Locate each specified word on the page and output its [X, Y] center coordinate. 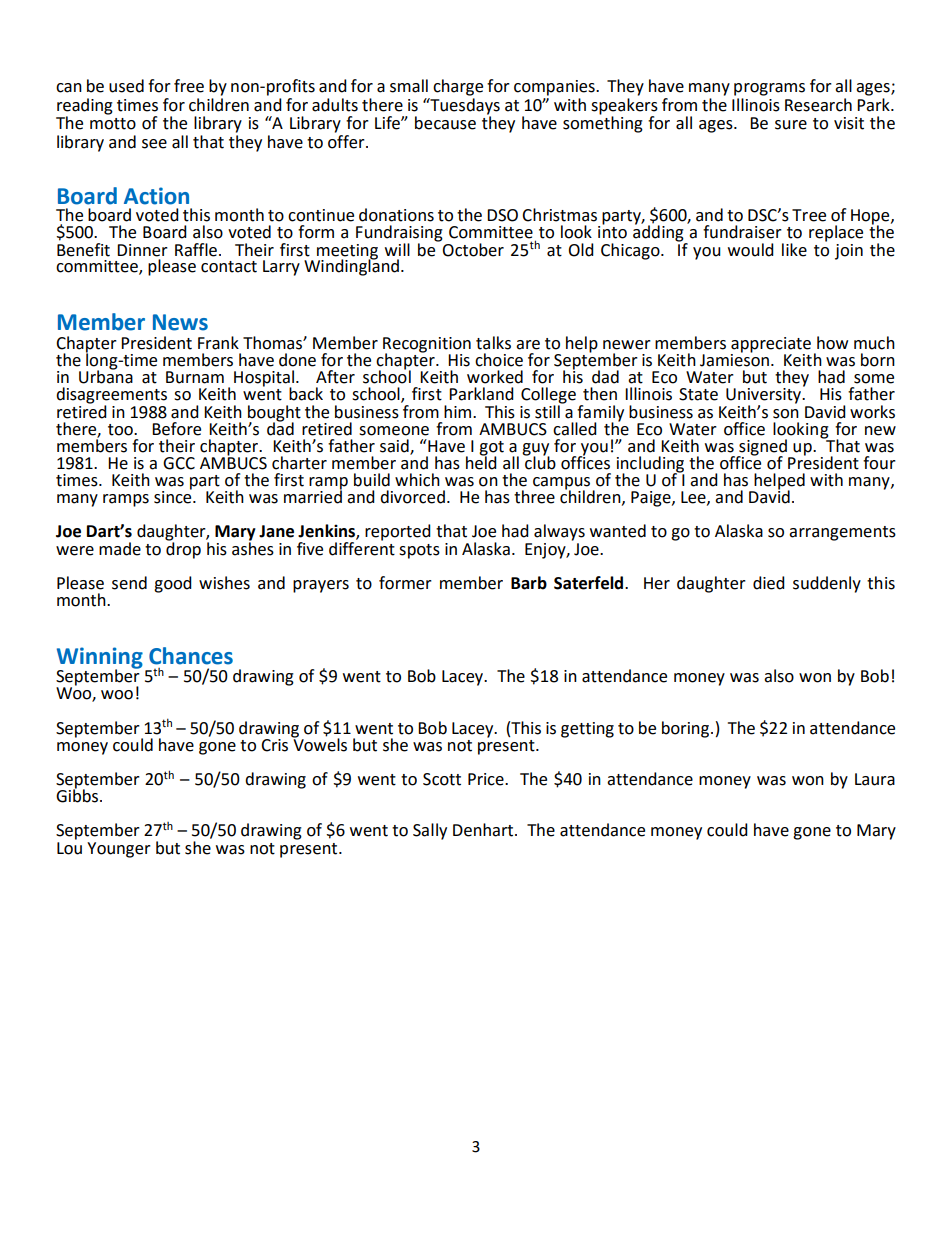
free [189, 86]
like [794, 250]
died [769, 583]
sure [791, 125]
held [481, 462]
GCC [179, 463]
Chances [191, 656]
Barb [529, 583]
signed [763, 448]
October [472, 248]
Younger [119, 850]
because [445, 123]
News [180, 322]
